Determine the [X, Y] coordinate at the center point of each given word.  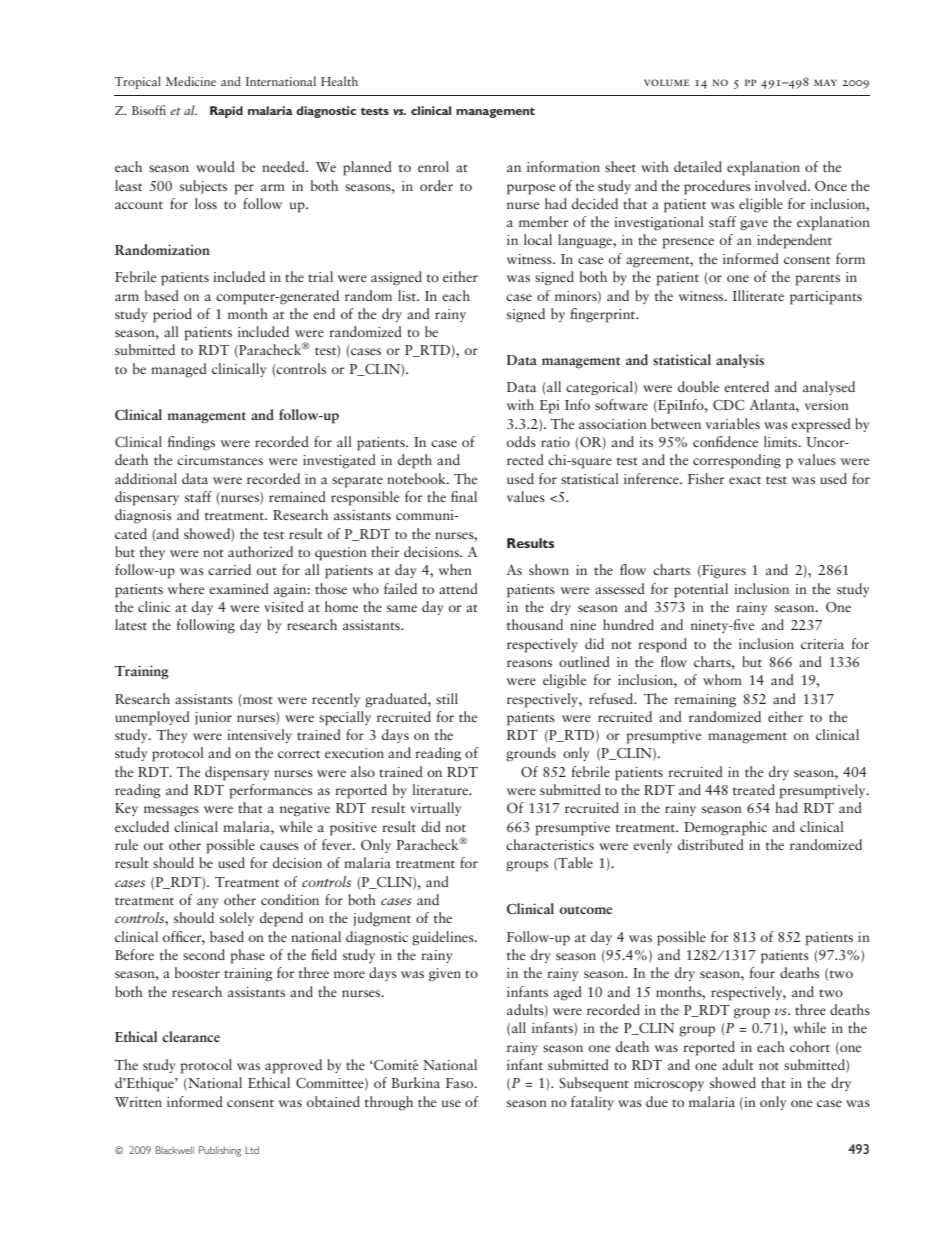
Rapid [226, 112]
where [186, 588]
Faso [461, 1083]
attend [458, 588]
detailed [698, 166]
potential [701, 590]
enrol [433, 166]
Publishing [220, 1151]
